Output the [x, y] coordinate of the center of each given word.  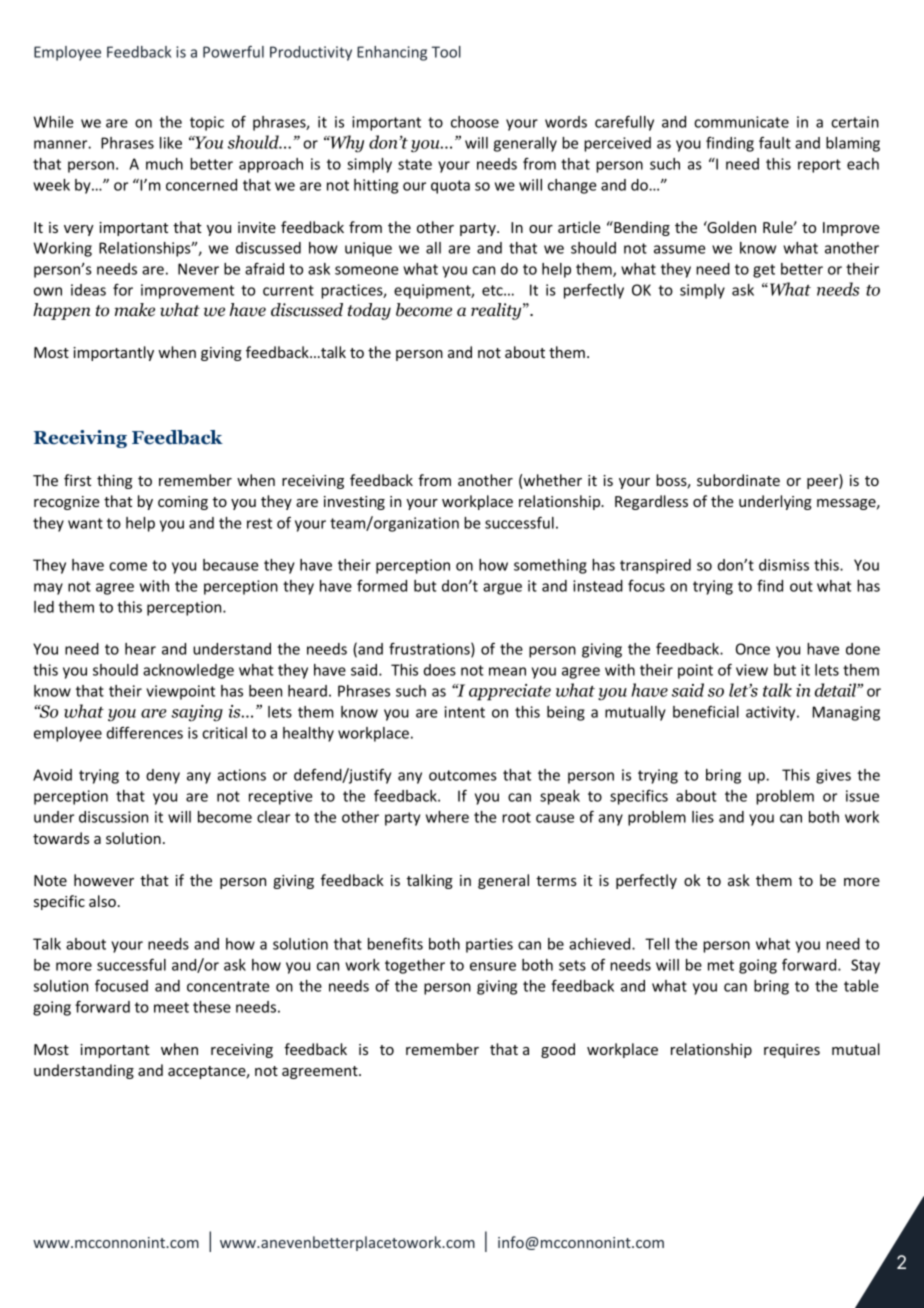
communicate [741, 122]
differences [145, 732]
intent [464, 712]
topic [207, 123]
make [134, 309]
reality [497, 311]
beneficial [706, 712]
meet [171, 1007]
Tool [446, 52]
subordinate [738, 480]
